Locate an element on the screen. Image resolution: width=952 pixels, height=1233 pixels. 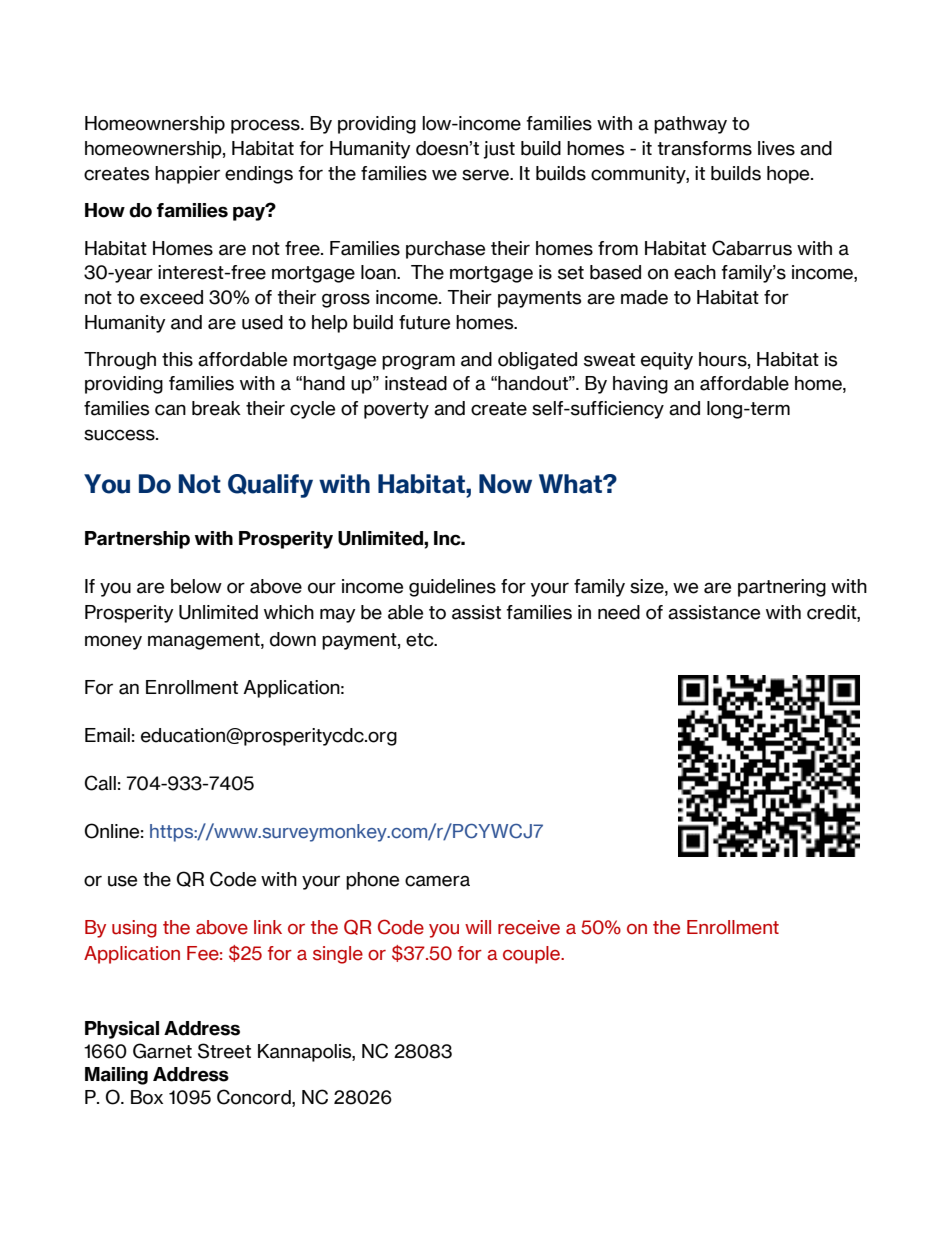
transforms is located at coordinates (704, 148).
